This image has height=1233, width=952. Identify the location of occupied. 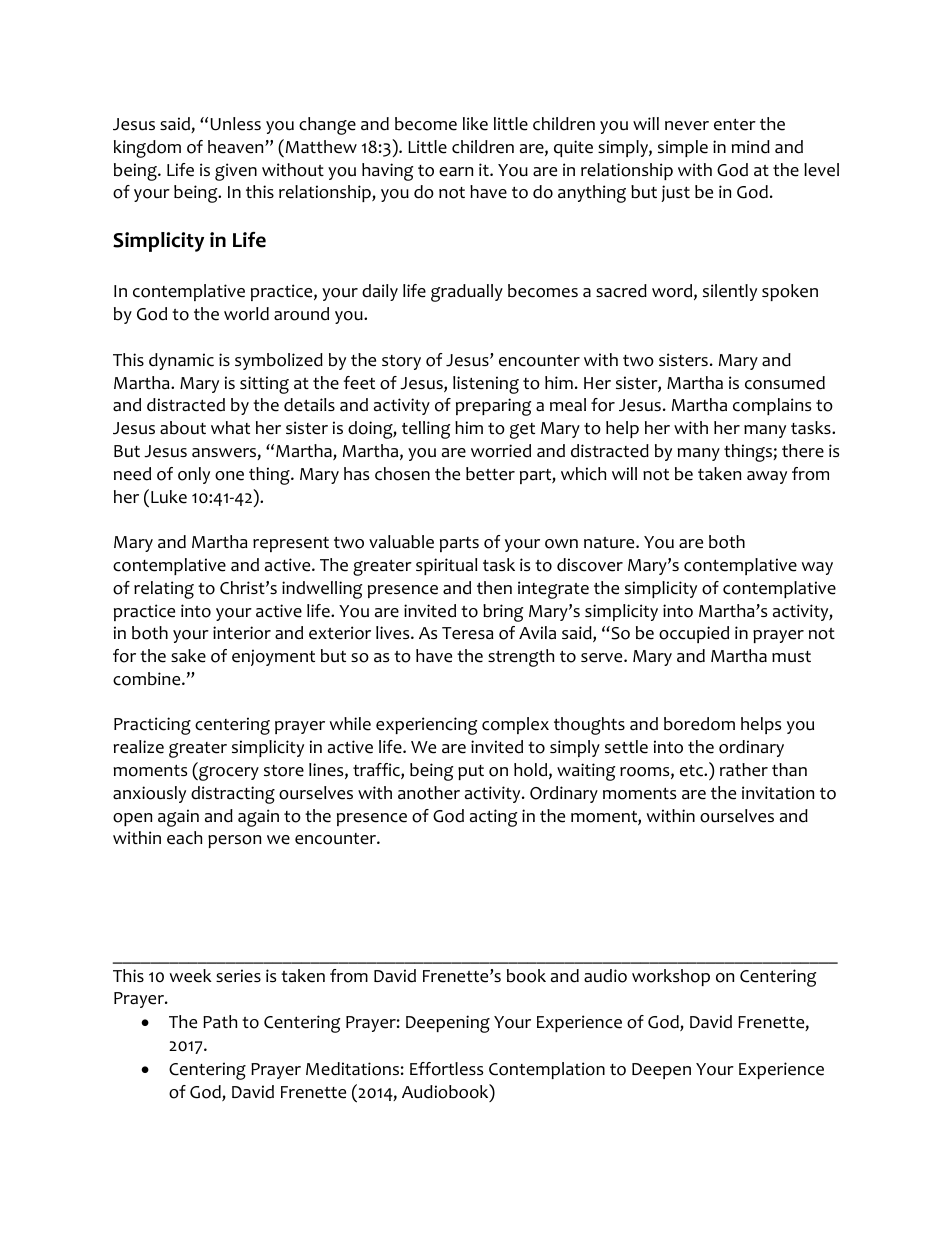
(694, 634).
